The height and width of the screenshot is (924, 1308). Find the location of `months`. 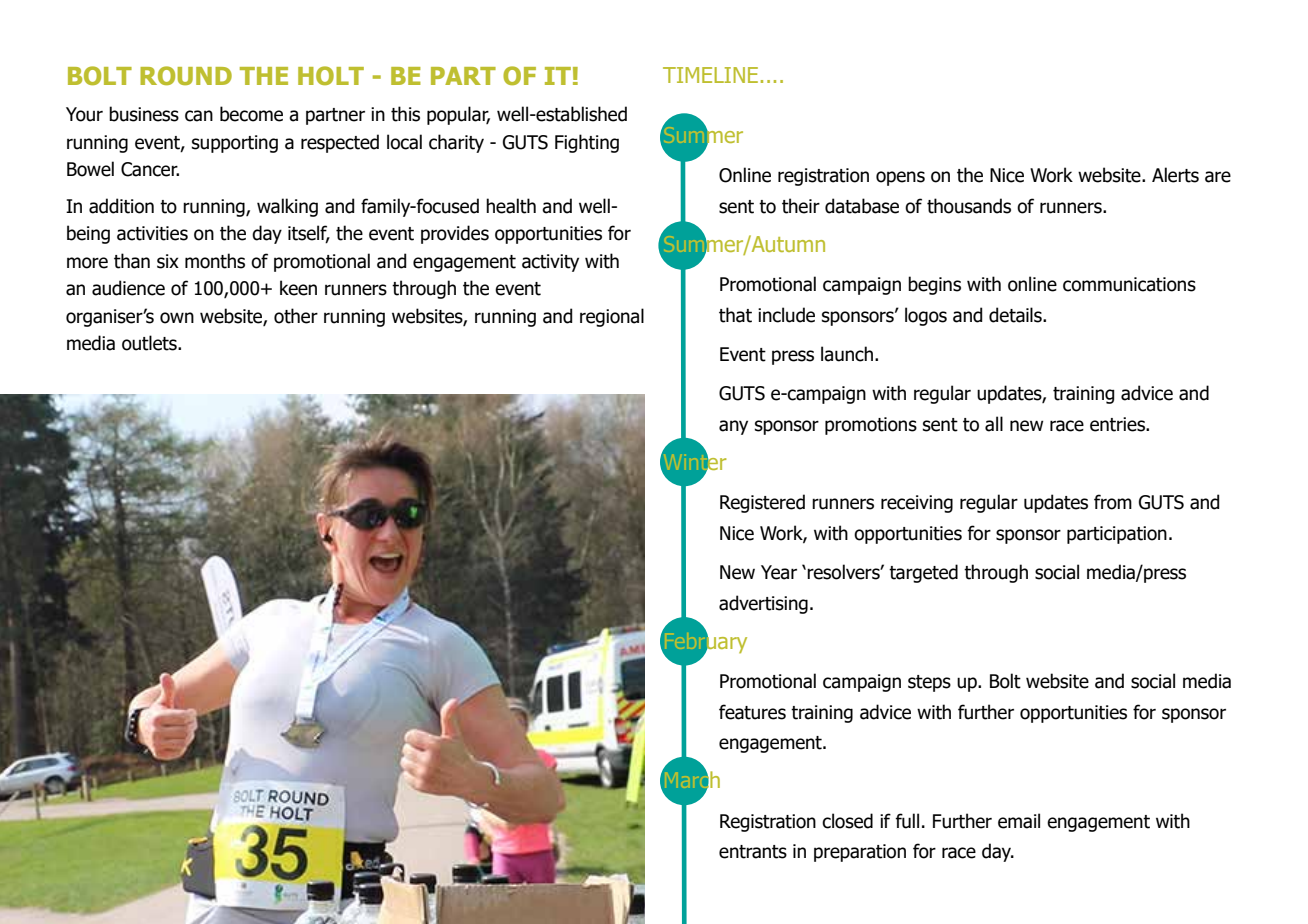

months is located at coordinates (215, 261).
